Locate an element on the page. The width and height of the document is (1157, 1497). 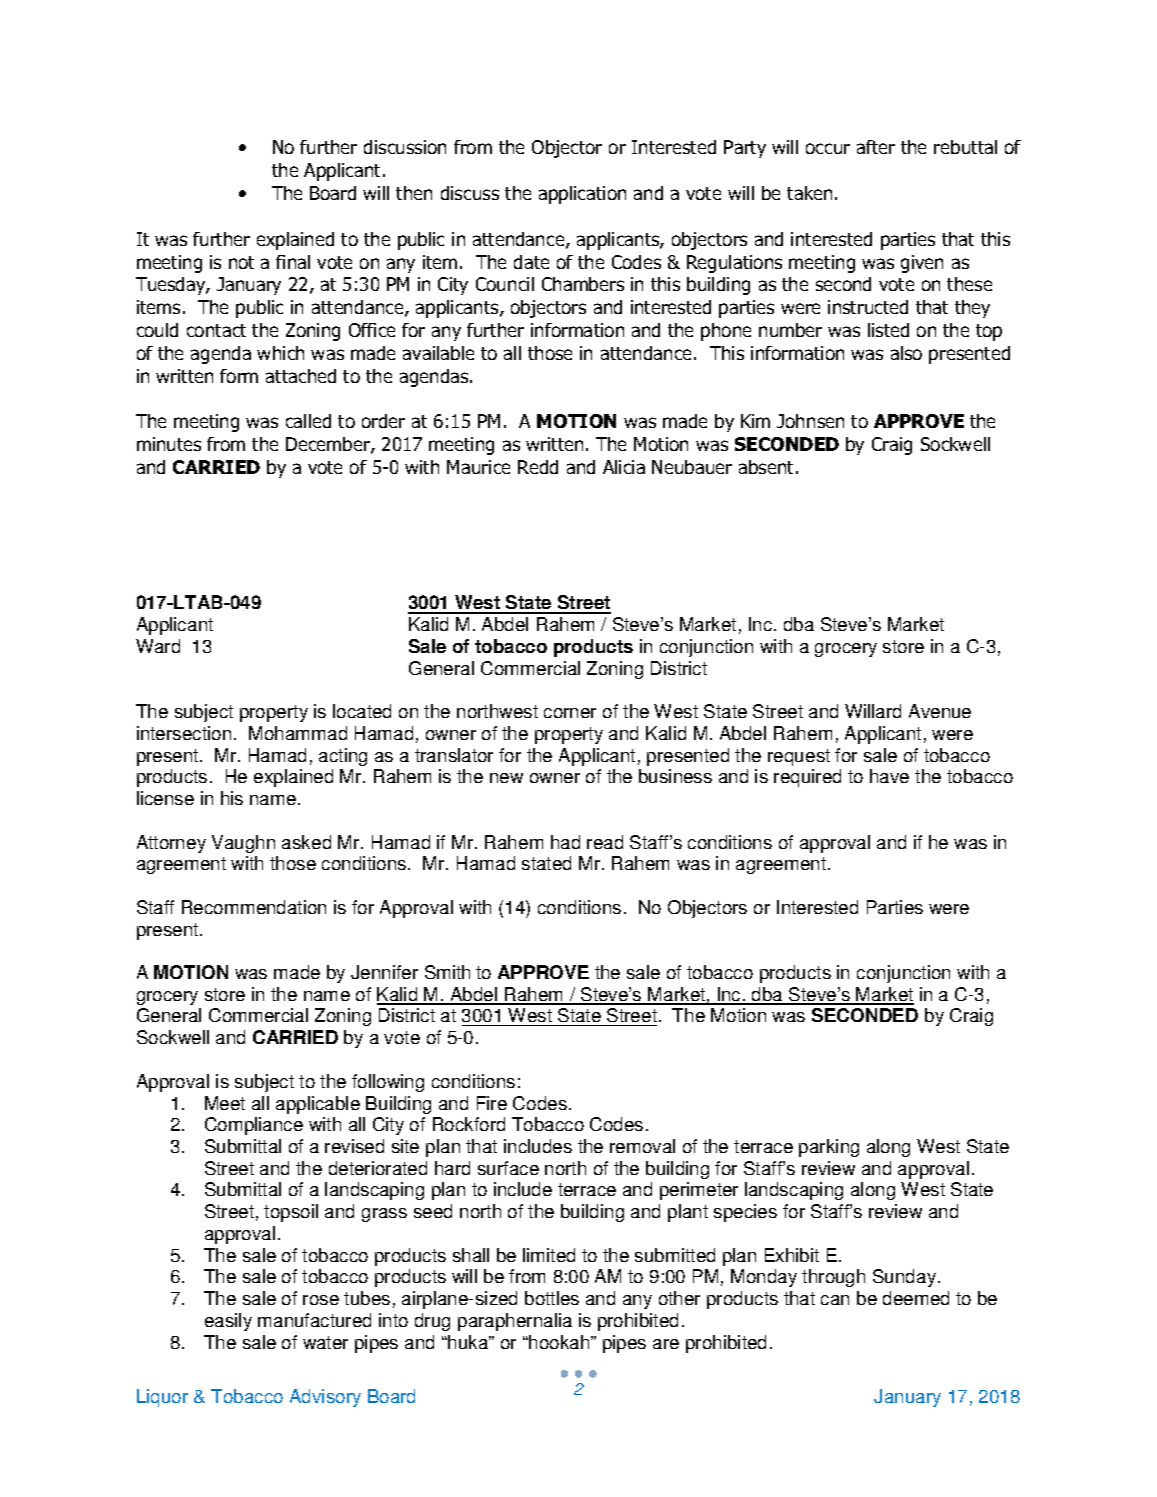
deemed is located at coordinates (916, 1298).
